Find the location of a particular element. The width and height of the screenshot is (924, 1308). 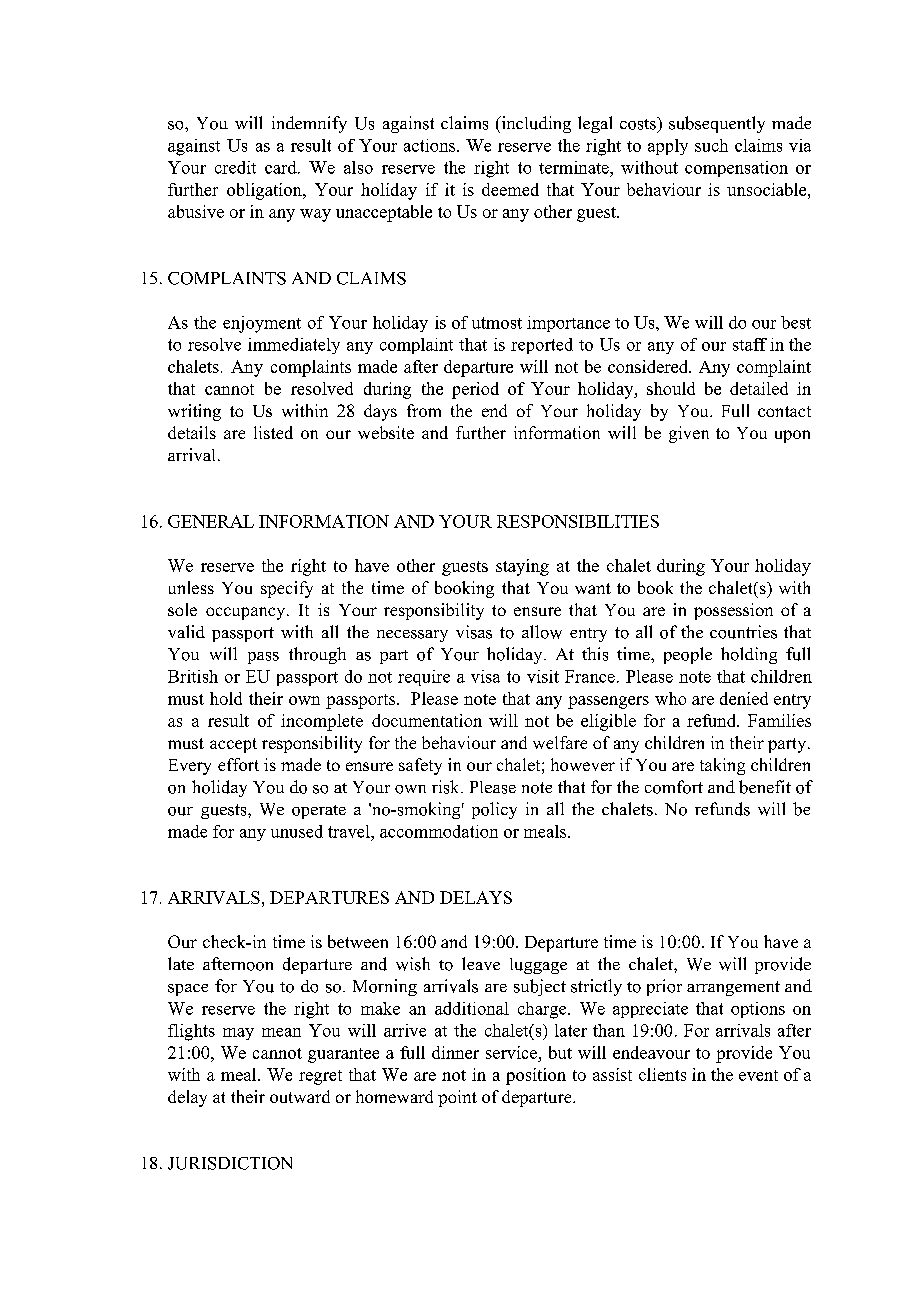

credit is located at coordinates (235, 167).
